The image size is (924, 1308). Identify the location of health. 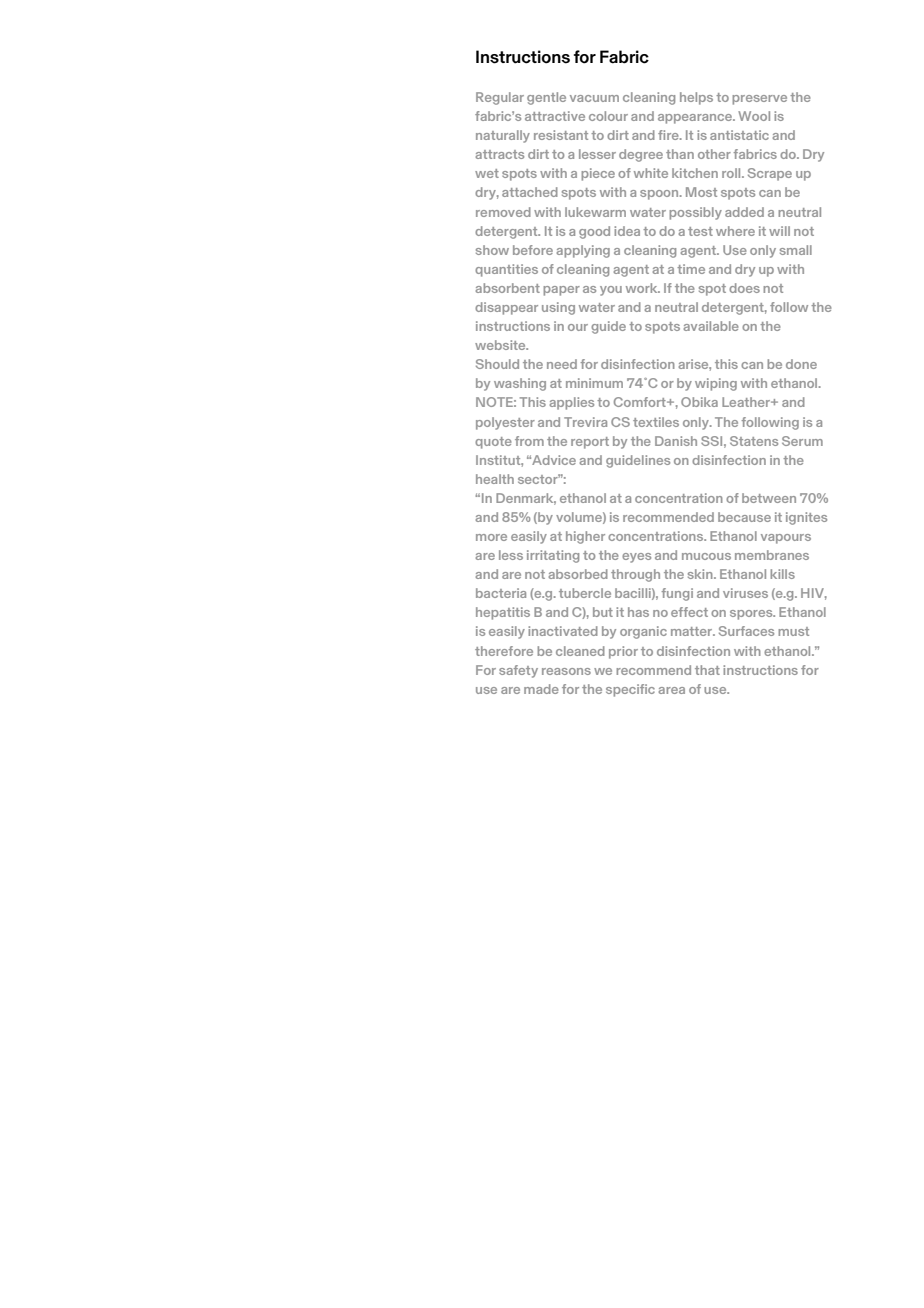
(495, 479).
